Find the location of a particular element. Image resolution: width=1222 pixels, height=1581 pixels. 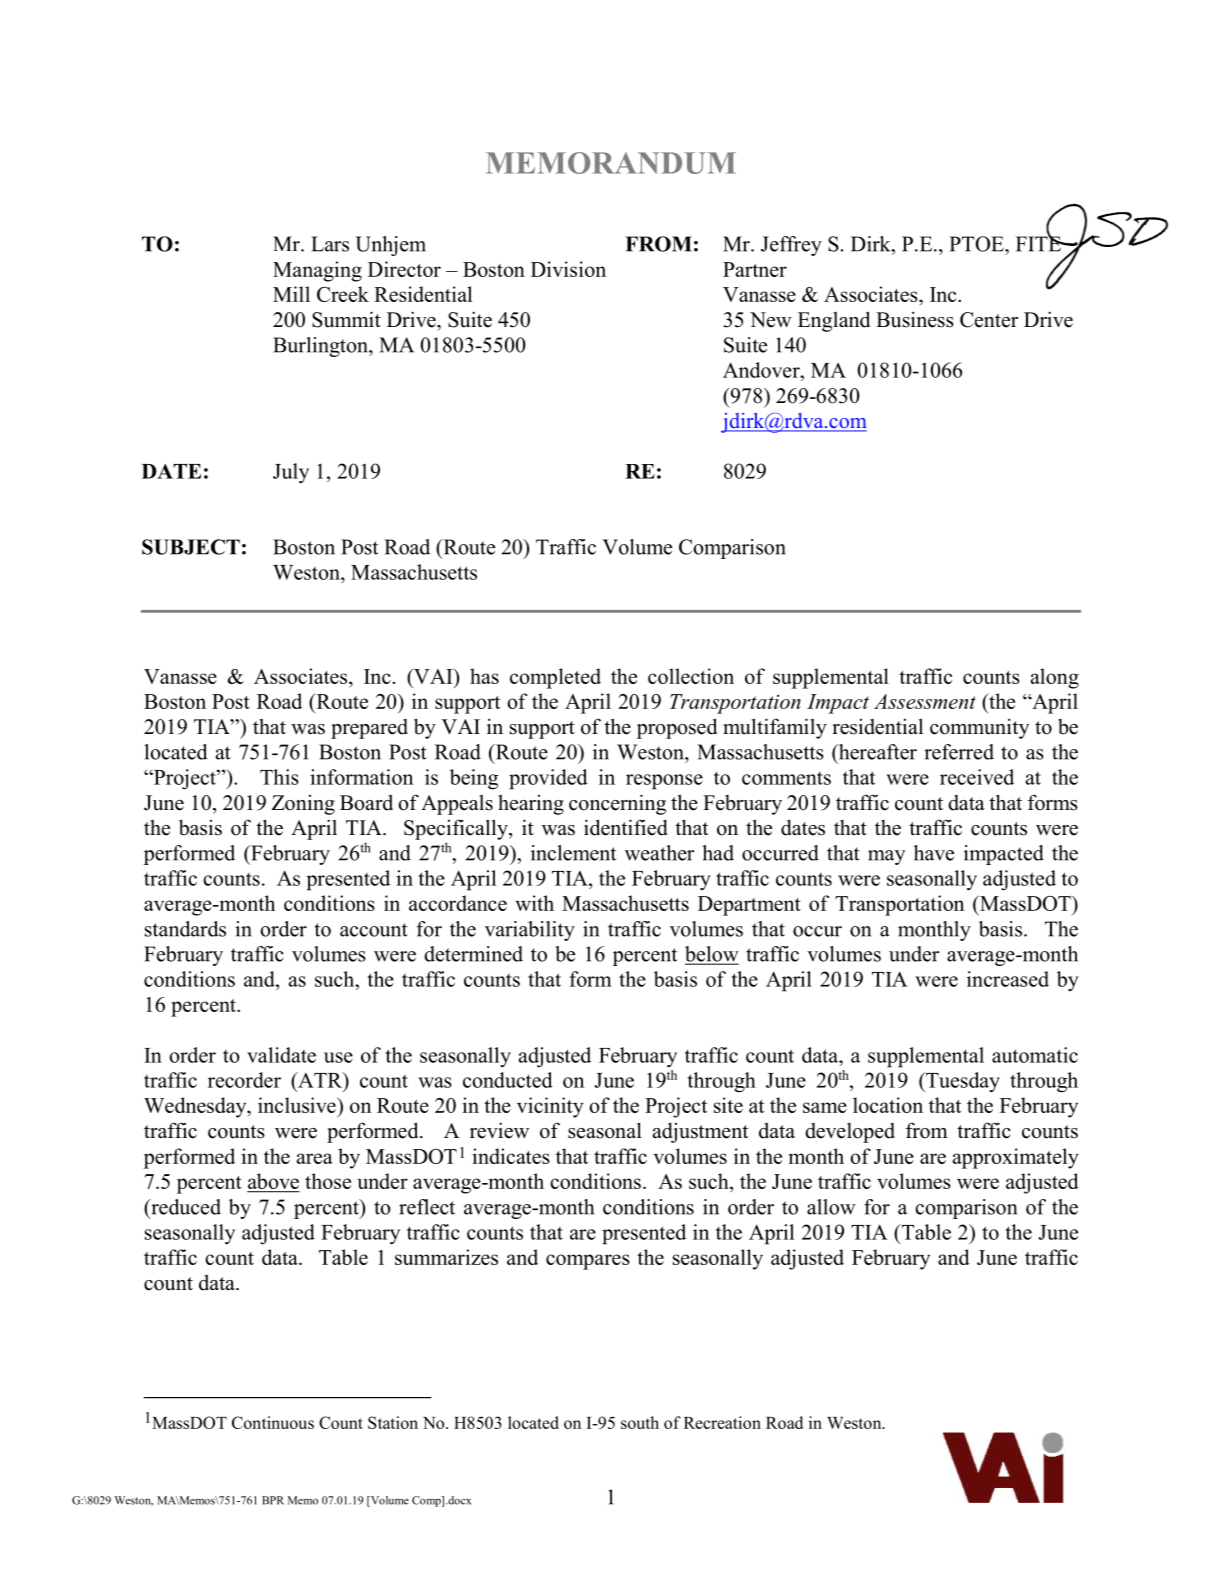

Business is located at coordinates (915, 319).
